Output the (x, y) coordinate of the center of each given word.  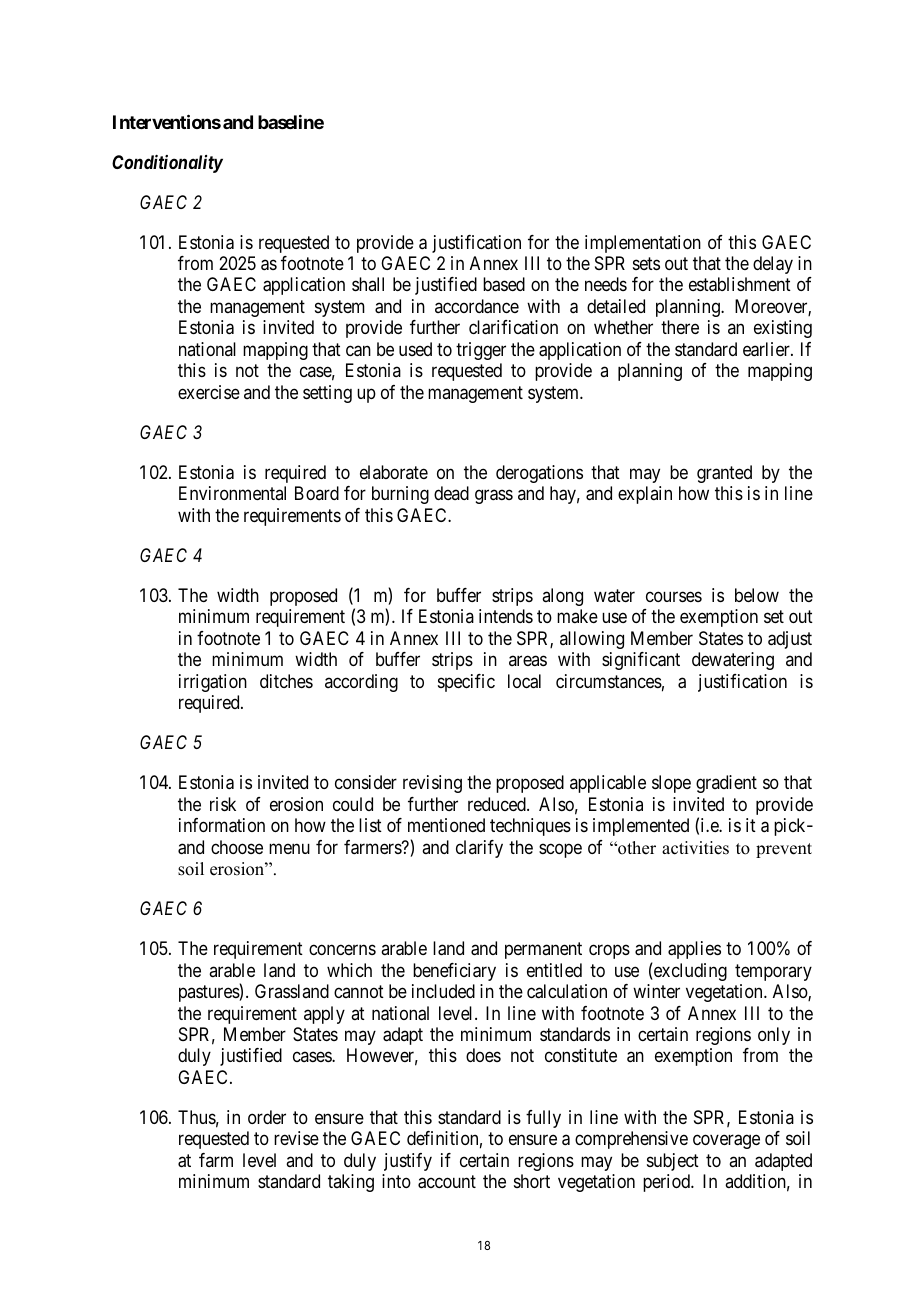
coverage (726, 1142)
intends (506, 616)
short (532, 1181)
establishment (740, 284)
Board (317, 493)
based (504, 284)
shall (368, 284)
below (757, 595)
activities (695, 848)
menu (289, 848)
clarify (479, 849)
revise (296, 1138)
